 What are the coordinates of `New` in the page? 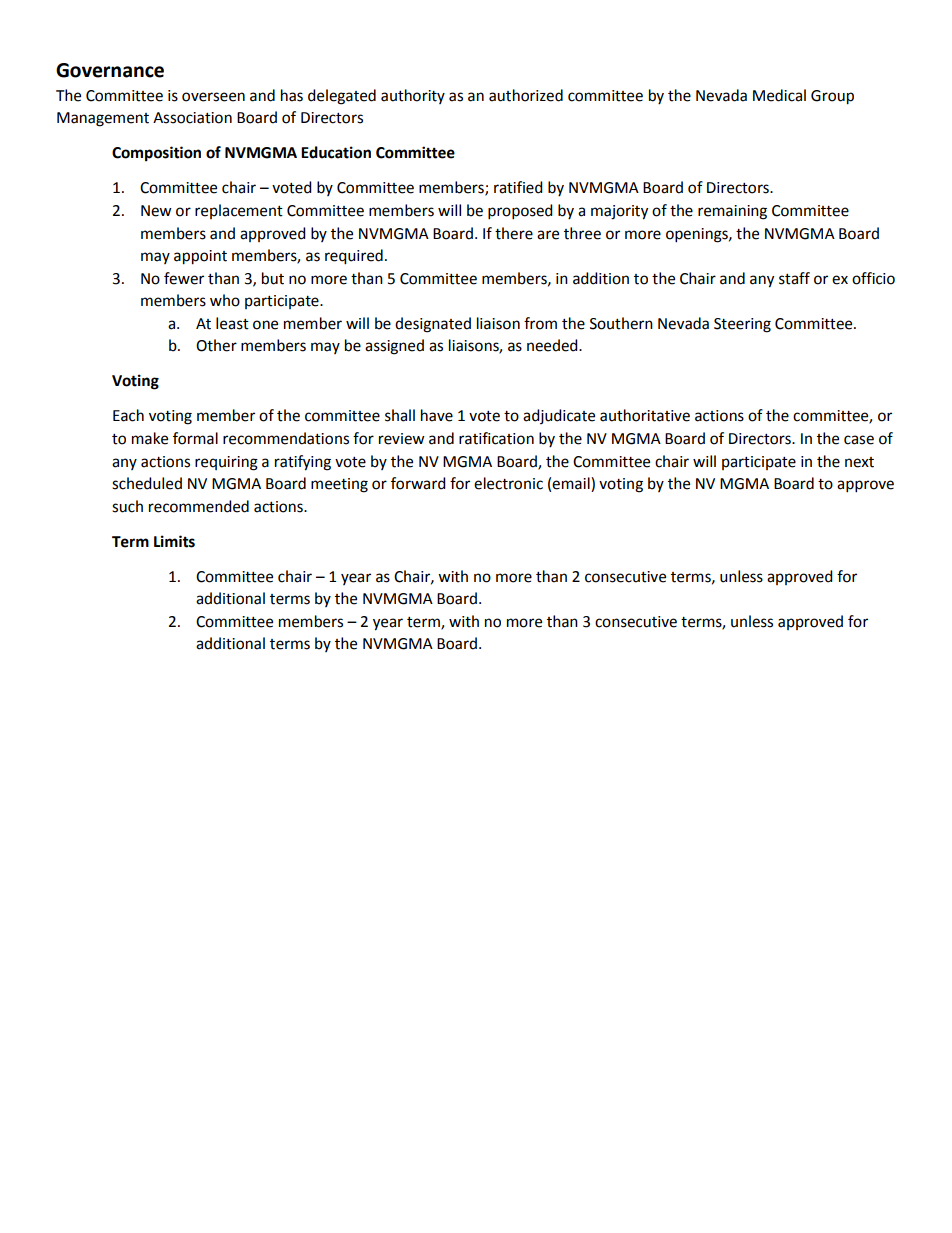 It's located at (156, 211).
